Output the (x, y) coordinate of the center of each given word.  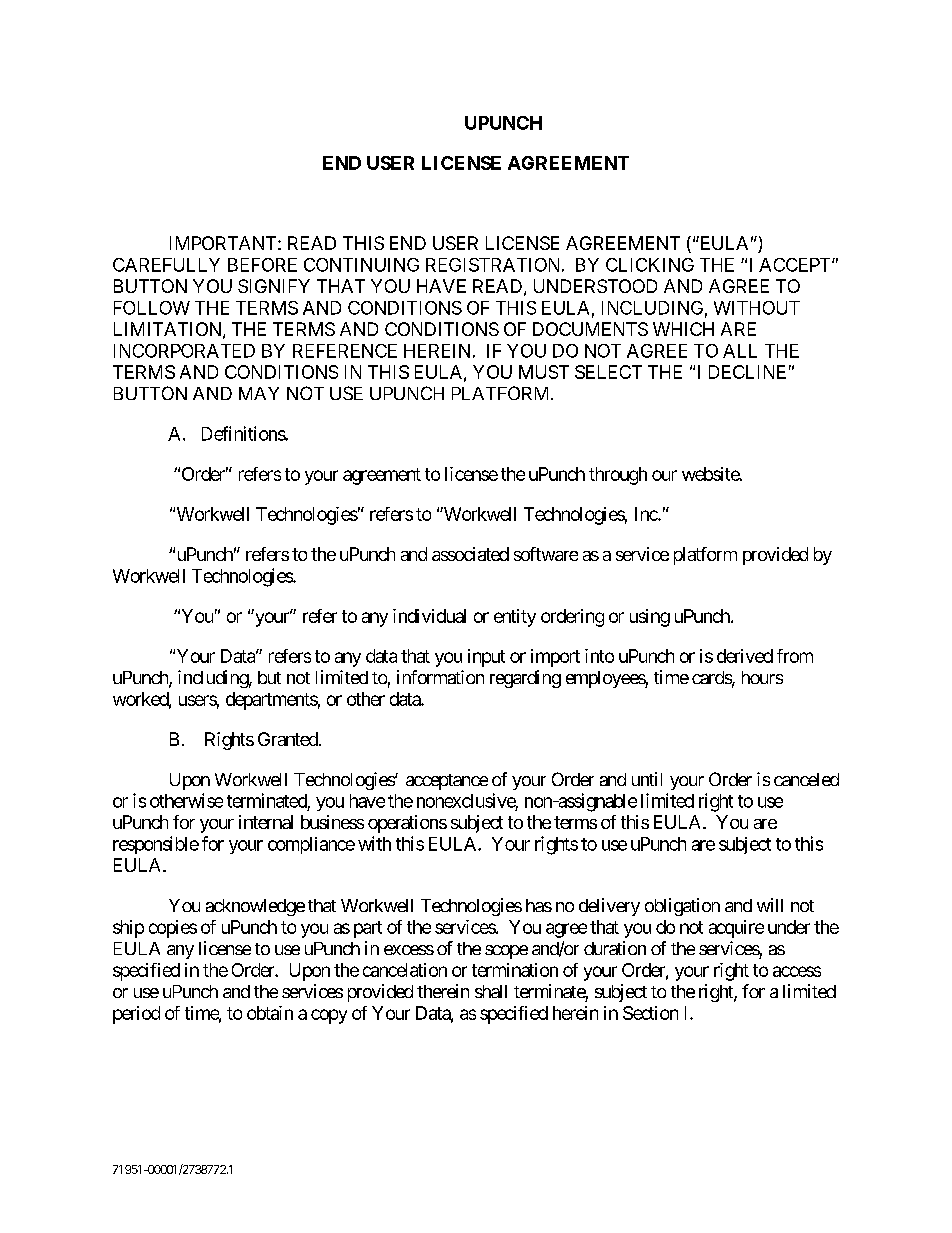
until (647, 779)
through (618, 476)
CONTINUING (361, 265)
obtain (270, 1013)
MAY (259, 393)
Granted (288, 739)
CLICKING (650, 265)
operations (407, 824)
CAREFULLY (166, 265)
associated (470, 554)
